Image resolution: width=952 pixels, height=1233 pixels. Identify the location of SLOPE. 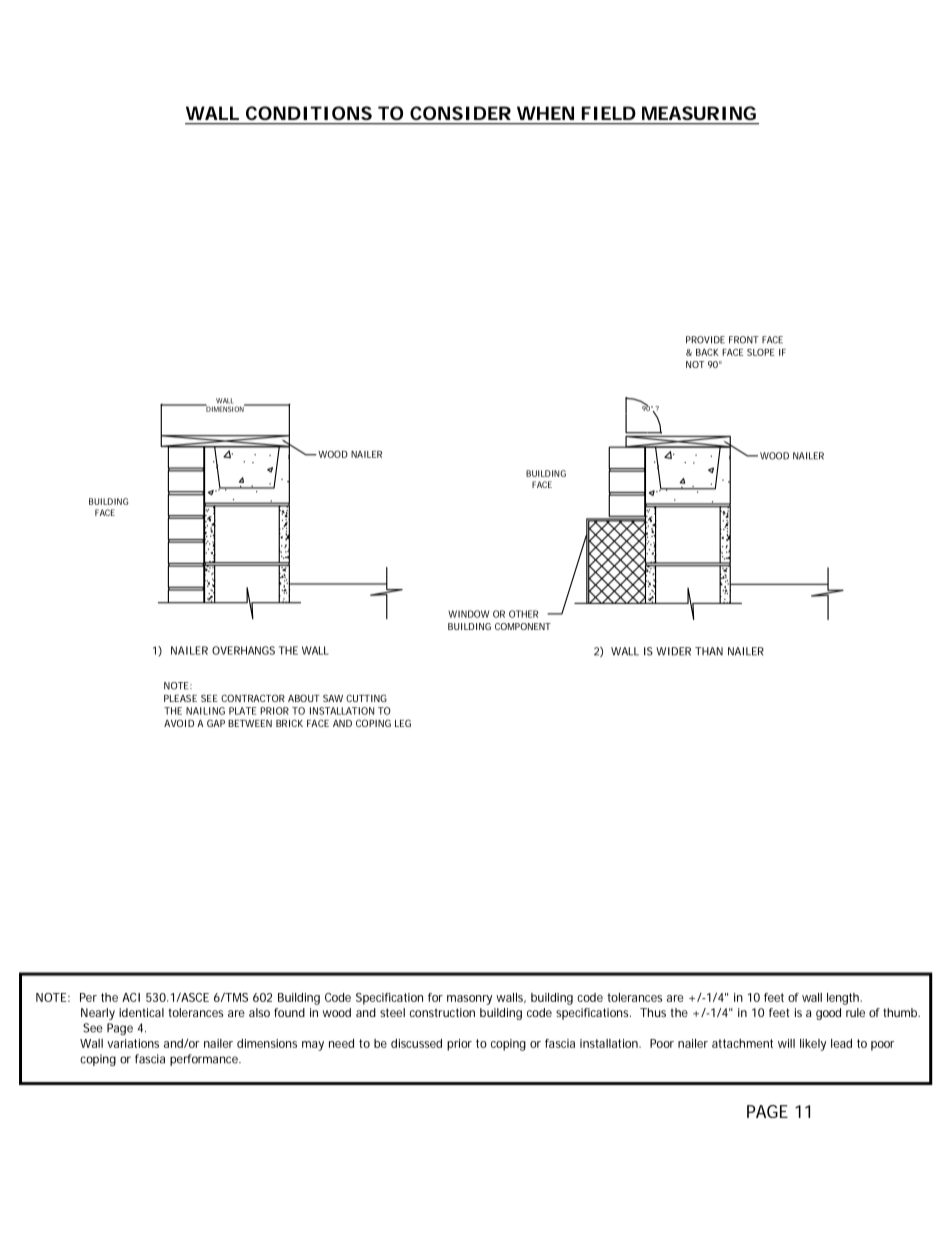
(761, 352).
